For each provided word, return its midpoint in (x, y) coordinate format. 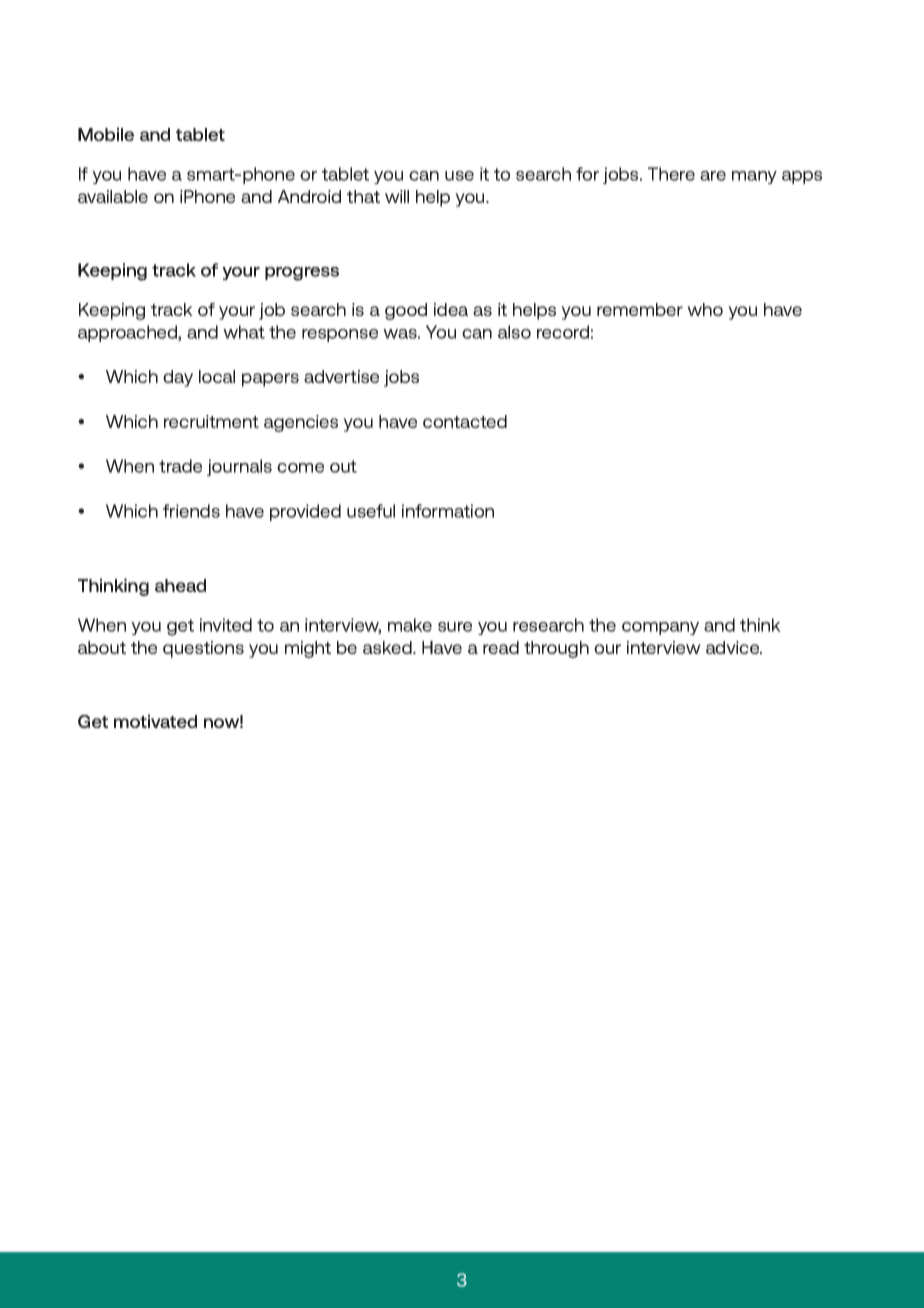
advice (734, 647)
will (397, 196)
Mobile (106, 134)
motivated (155, 721)
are (713, 176)
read (501, 647)
